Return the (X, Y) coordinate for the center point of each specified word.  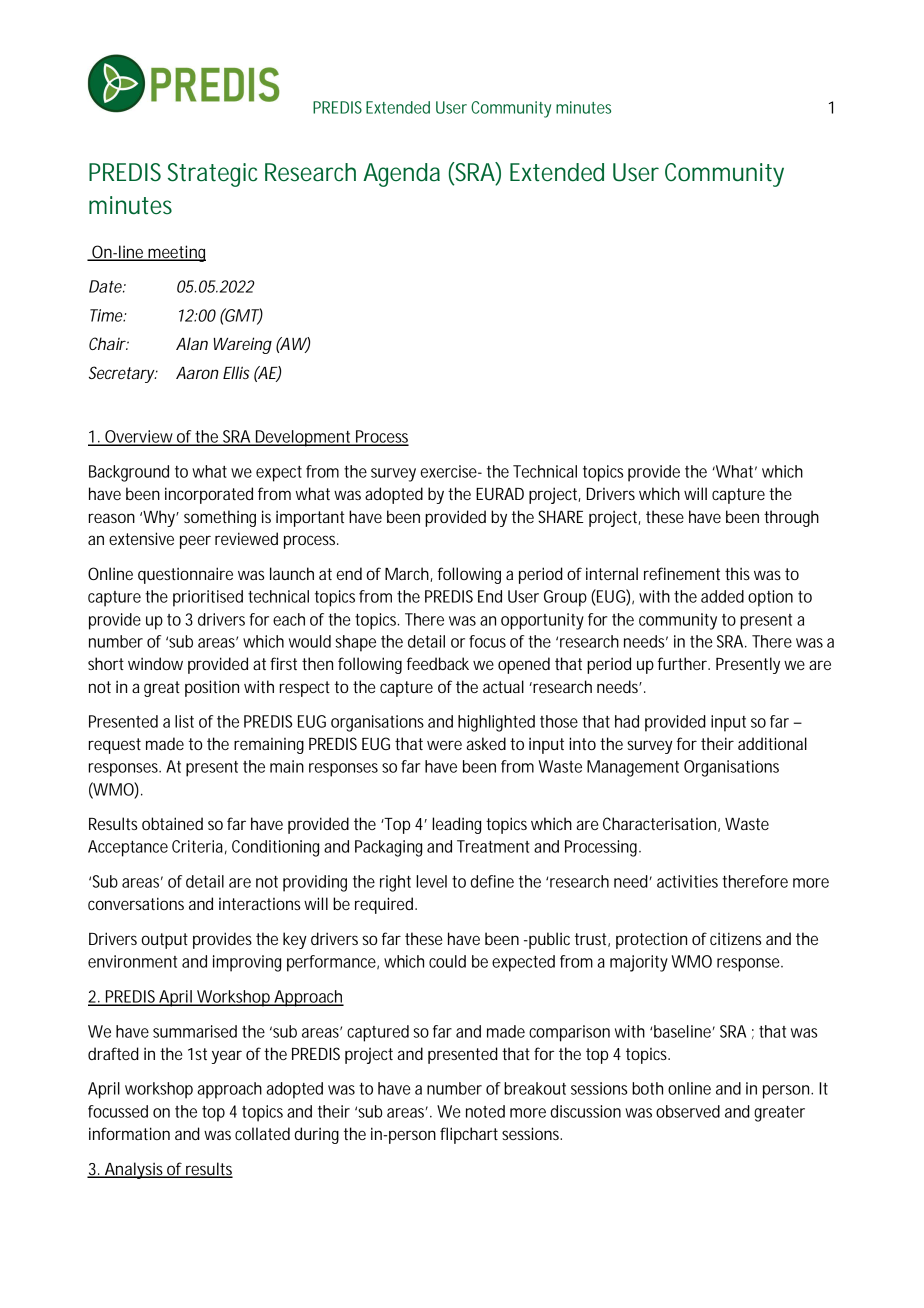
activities (687, 881)
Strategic (213, 175)
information (129, 1133)
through (791, 518)
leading (456, 825)
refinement (682, 573)
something (220, 518)
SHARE (561, 516)
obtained (172, 823)
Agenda (401, 175)
